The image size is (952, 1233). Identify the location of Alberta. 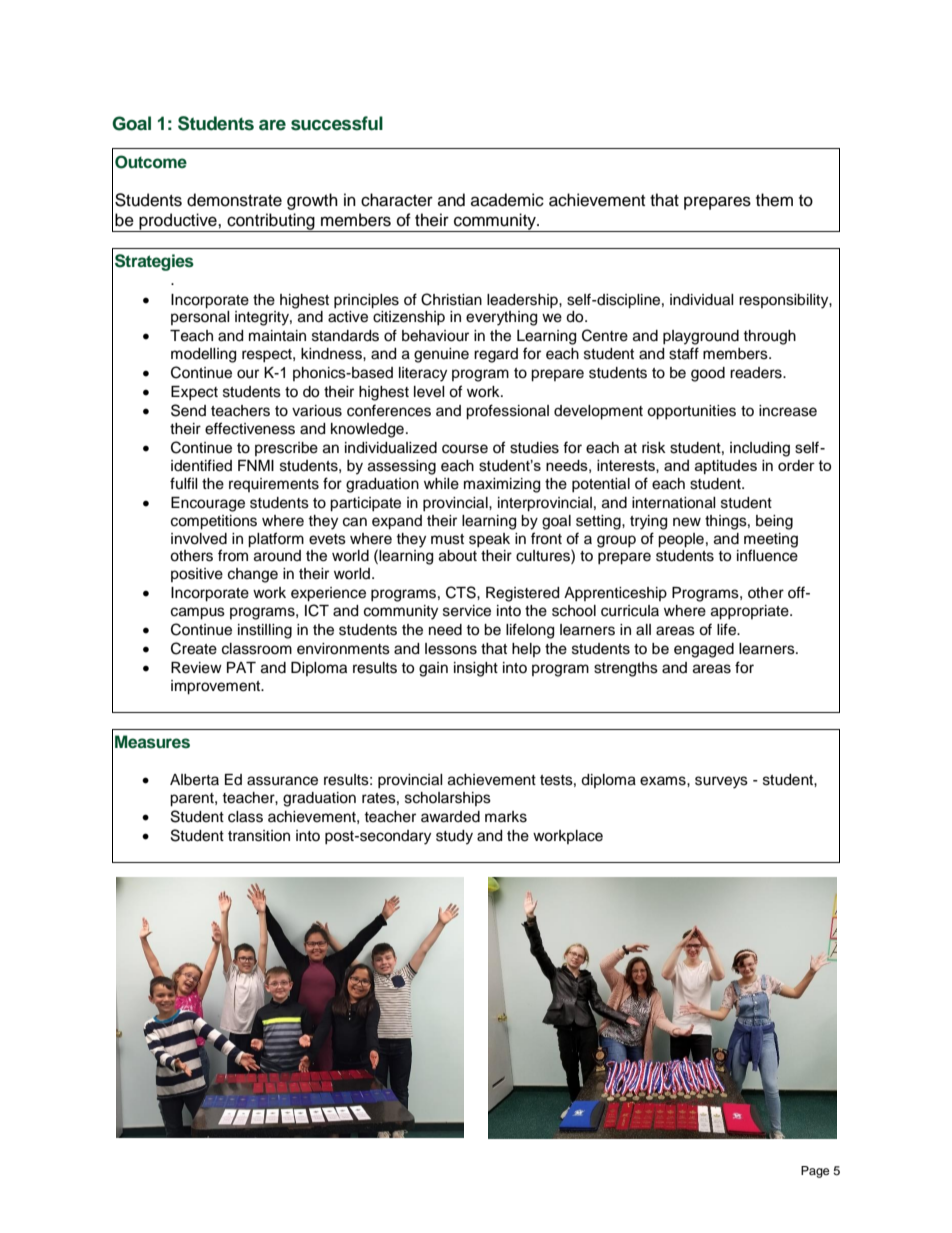
(194, 780).
